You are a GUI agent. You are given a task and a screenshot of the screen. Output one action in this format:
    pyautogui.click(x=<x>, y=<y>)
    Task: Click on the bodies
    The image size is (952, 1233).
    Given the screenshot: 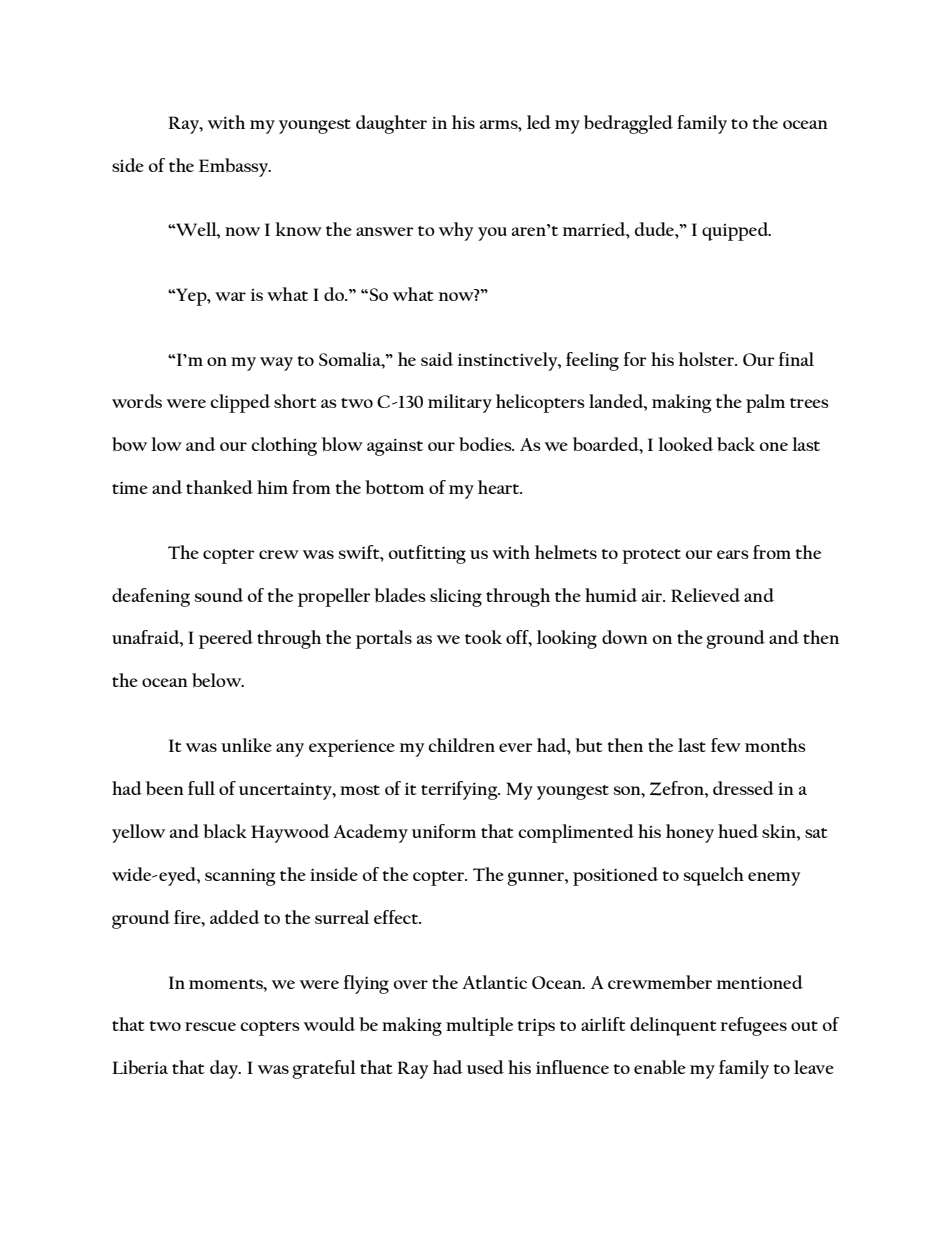 What is the action you would take?
    pyautogui.click(x=486, y=444)
